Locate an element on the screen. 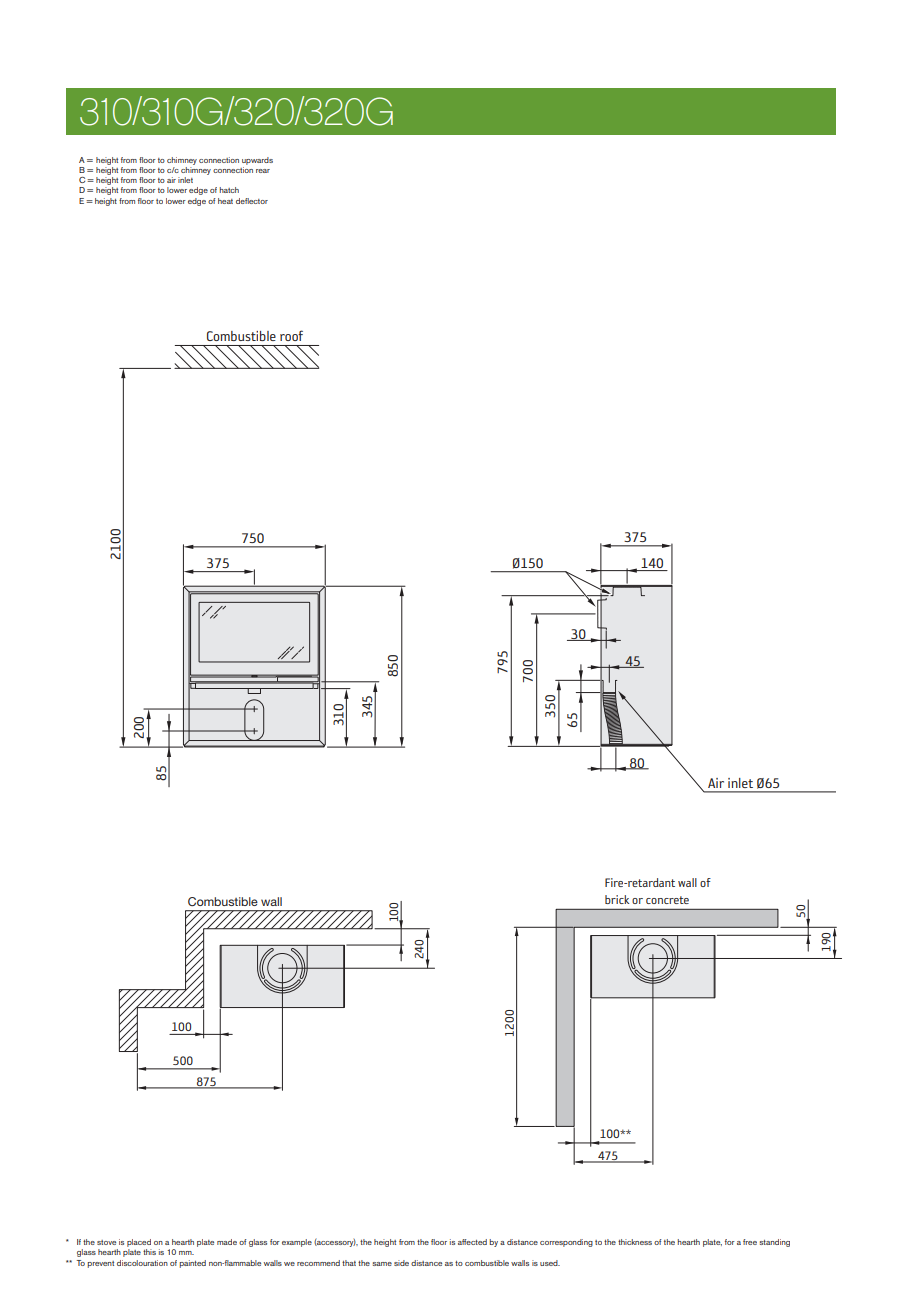 The width and height of the screenshot is (924, 1308). heat is located at coordinates (225, 201).
